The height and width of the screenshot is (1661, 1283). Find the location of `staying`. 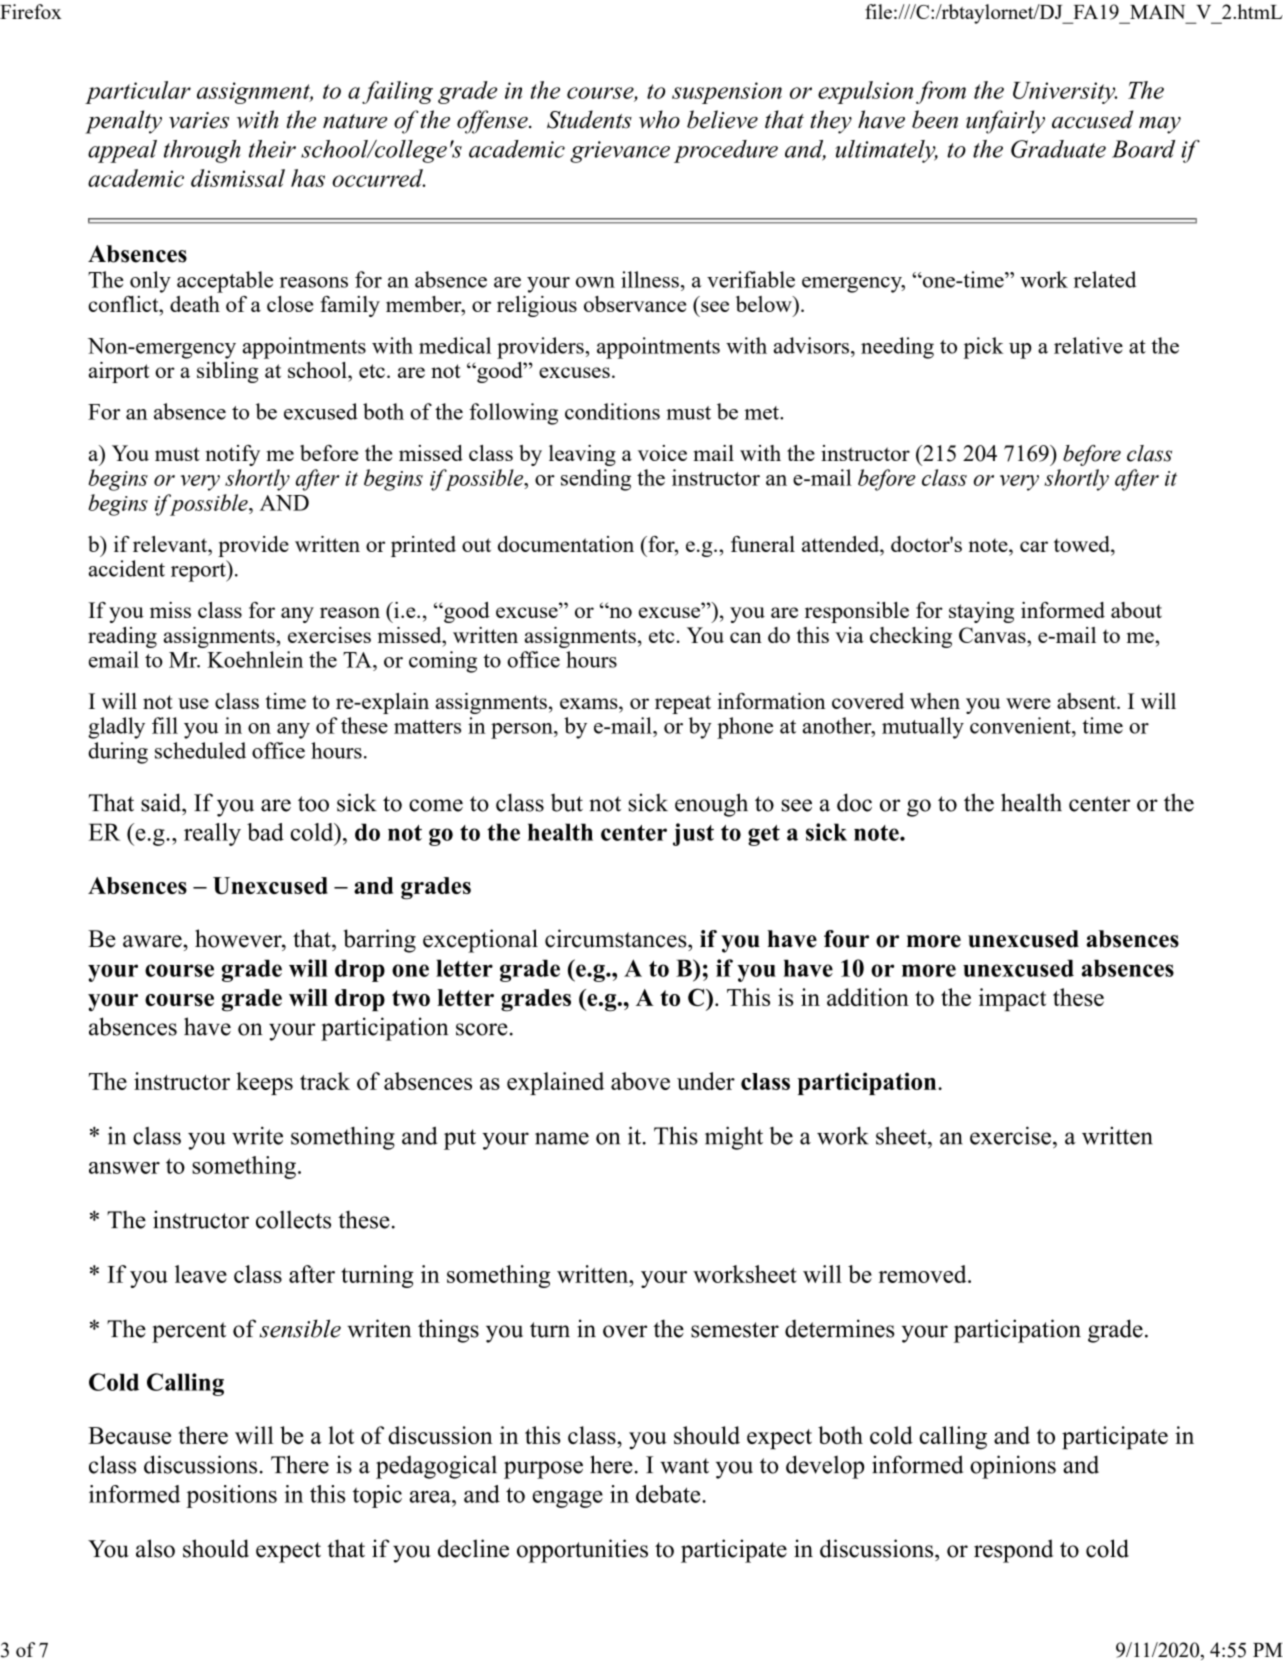

staying is located at coordinates (981, 612).
